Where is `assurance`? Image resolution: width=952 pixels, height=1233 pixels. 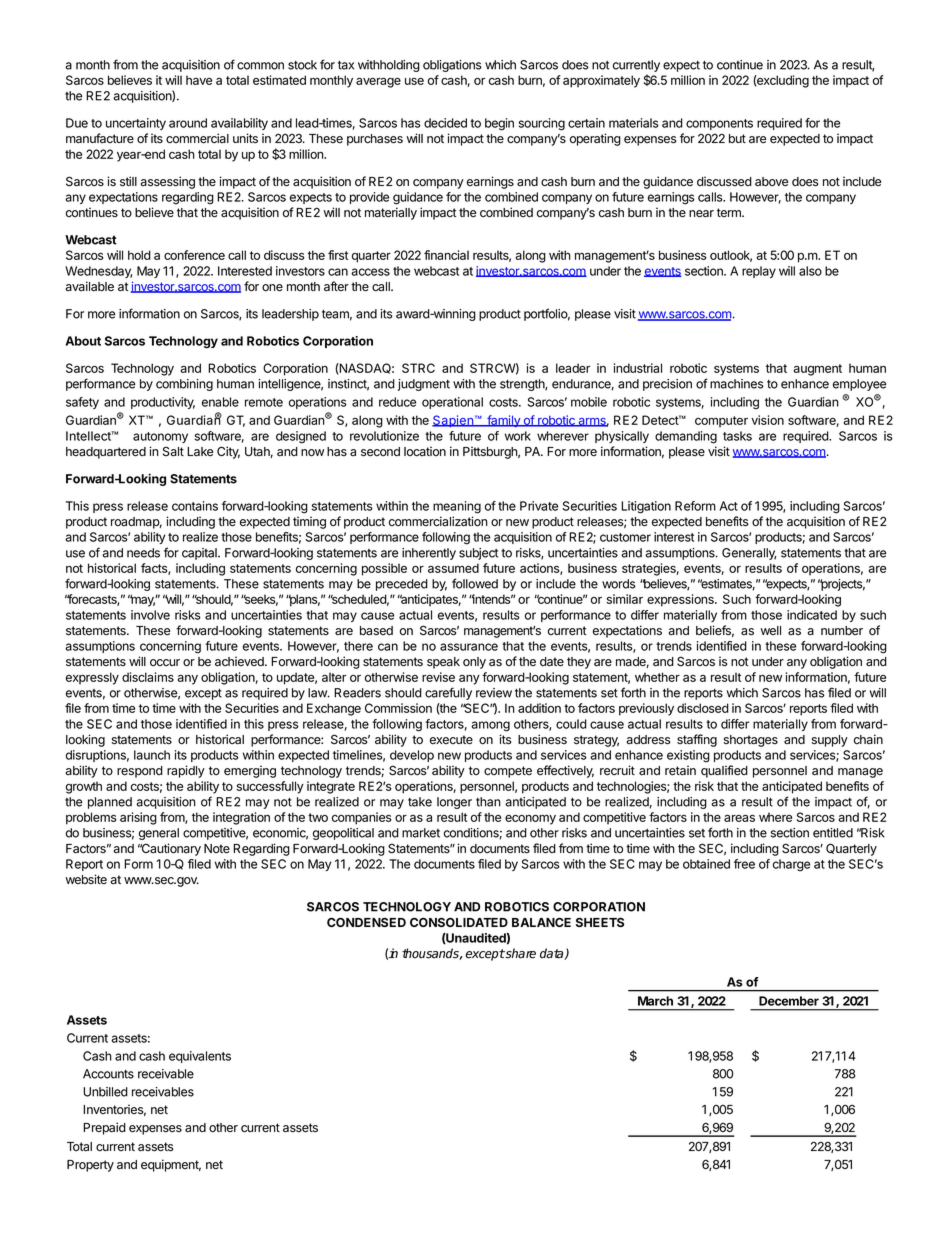 assurance is located at coordinates (469, 647).
